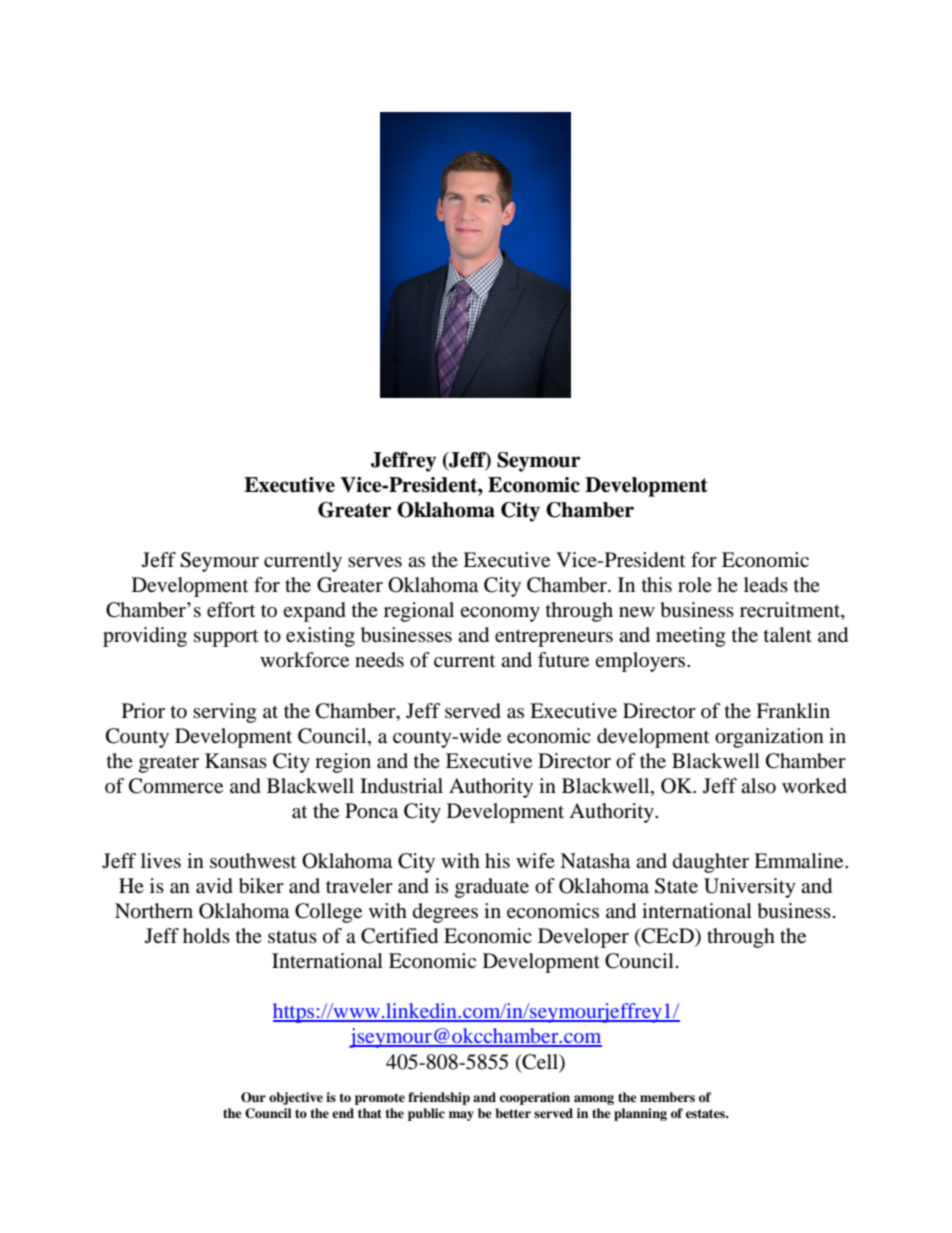 The height and width of the screenshot is (1233, 952). Describe the element at coordinates (793, 711) in the screenshot. I see `Franklin` at that location.
